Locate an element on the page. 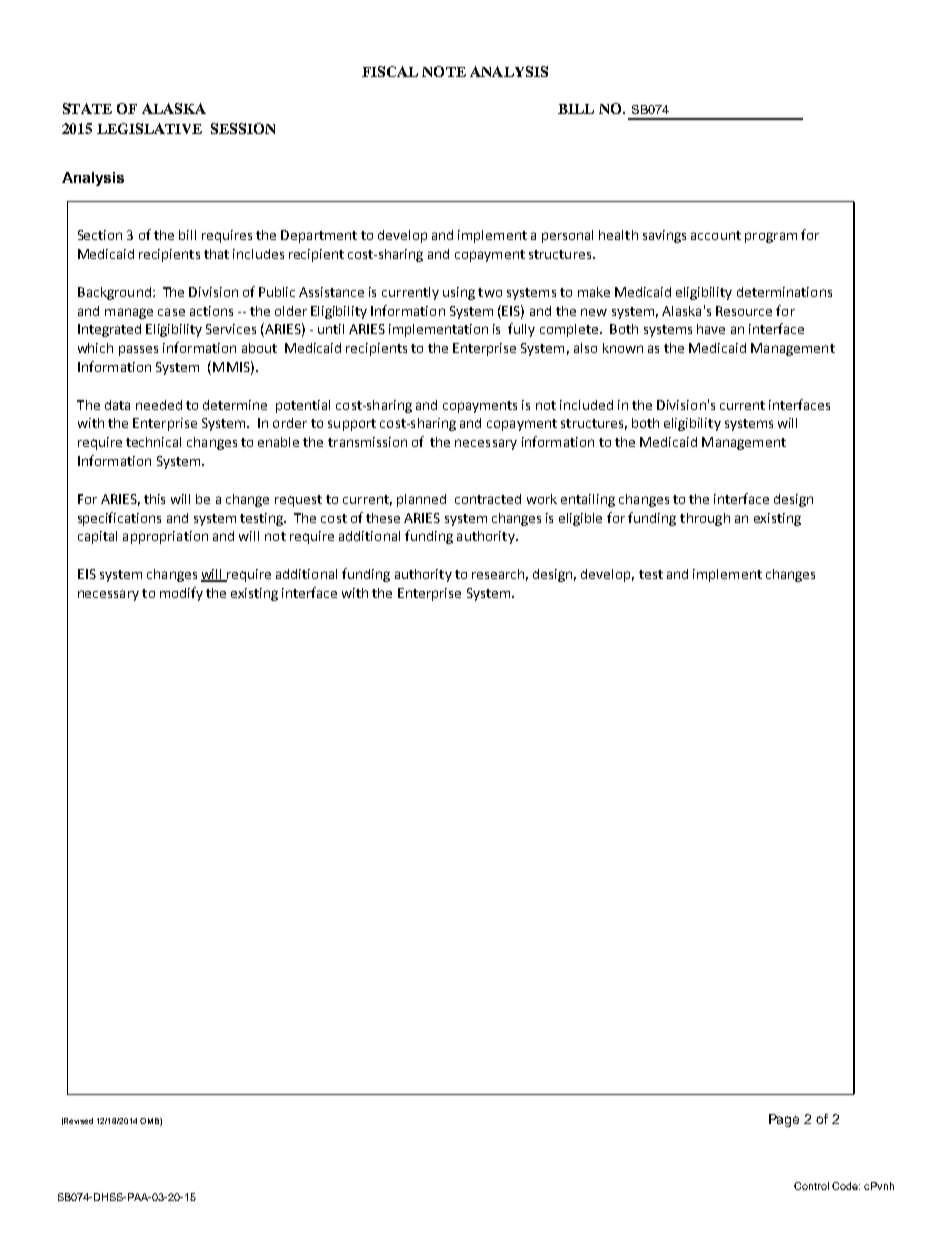  LEGISLATIVE is located at coordinates (149, 128).
